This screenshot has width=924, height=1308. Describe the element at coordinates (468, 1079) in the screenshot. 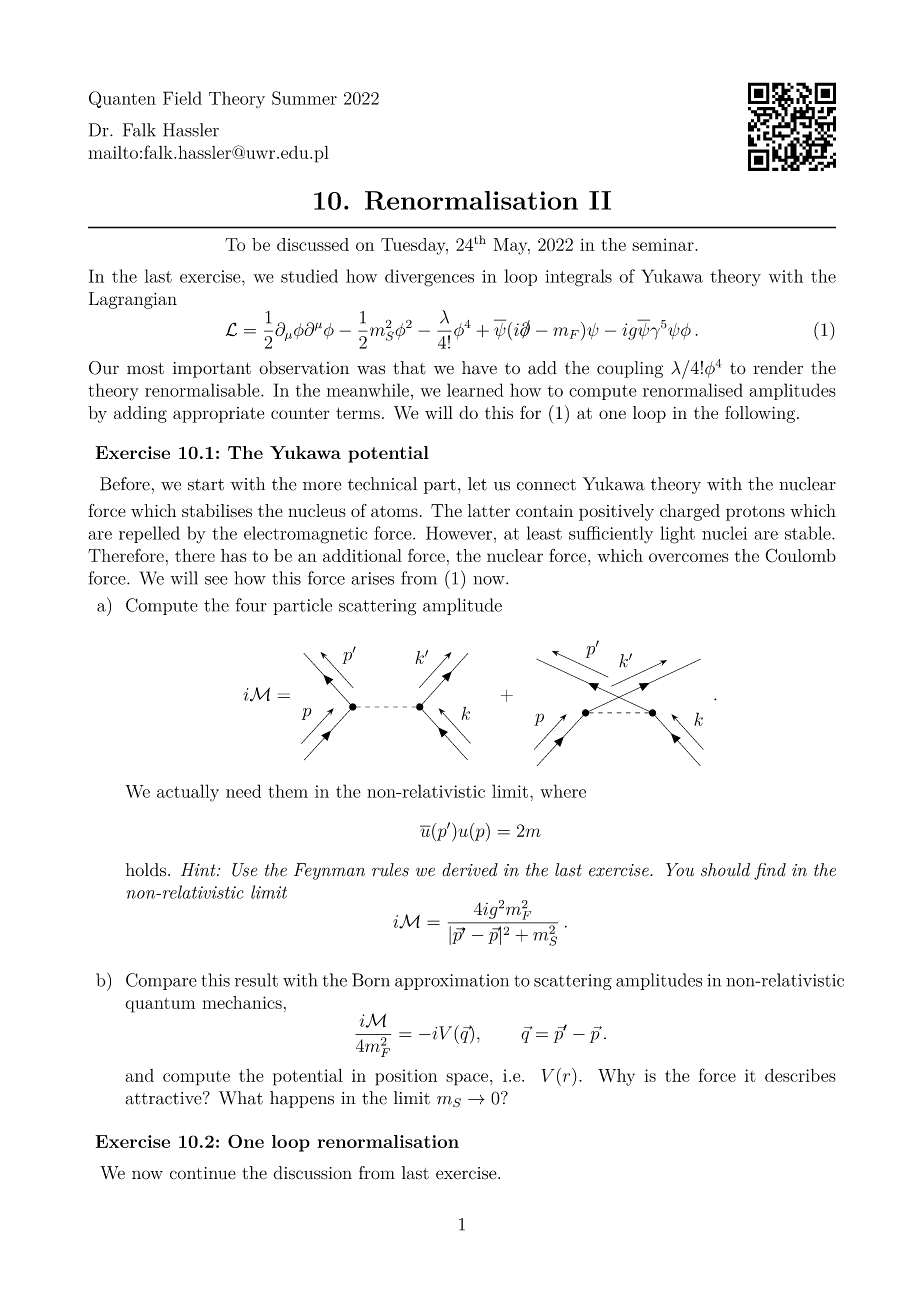

I see `space` at that location.
